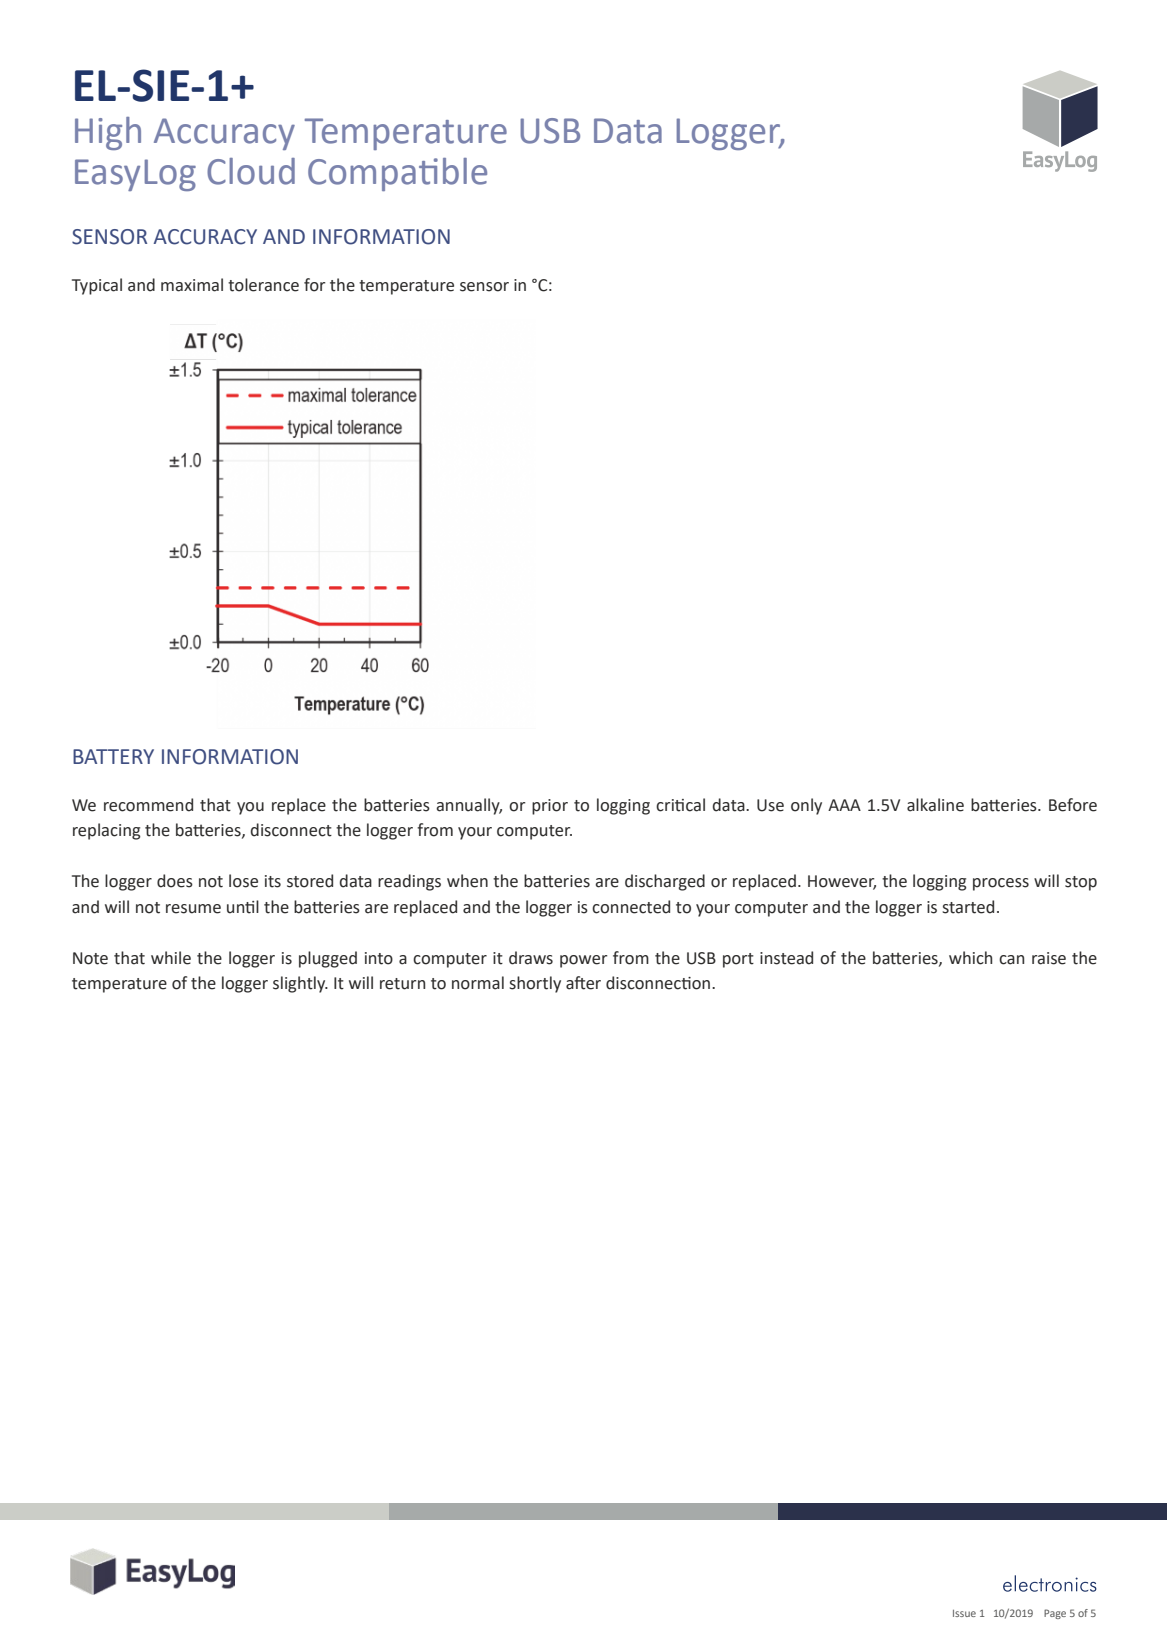 The width and height of the screenshot is (1167, 1651). I want to click on which, so click(970, 958).
